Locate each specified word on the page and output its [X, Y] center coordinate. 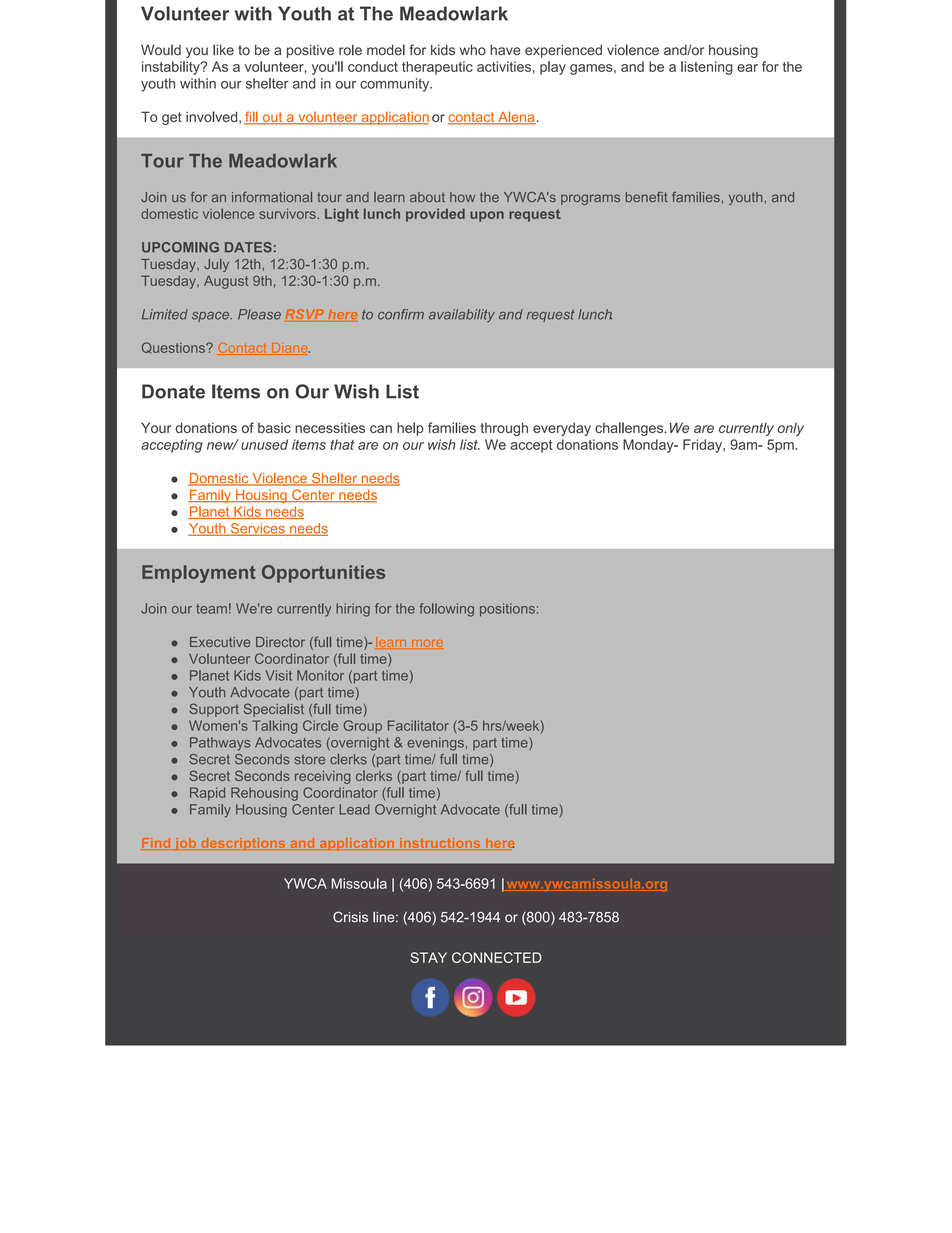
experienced [563, 51]
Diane [289, 349]
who [473, 49]
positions [507, 610]
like [223, 50]
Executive [220, 642]
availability [462, 315]
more [427, 644]
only [791, 429]
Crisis [350, 917]
